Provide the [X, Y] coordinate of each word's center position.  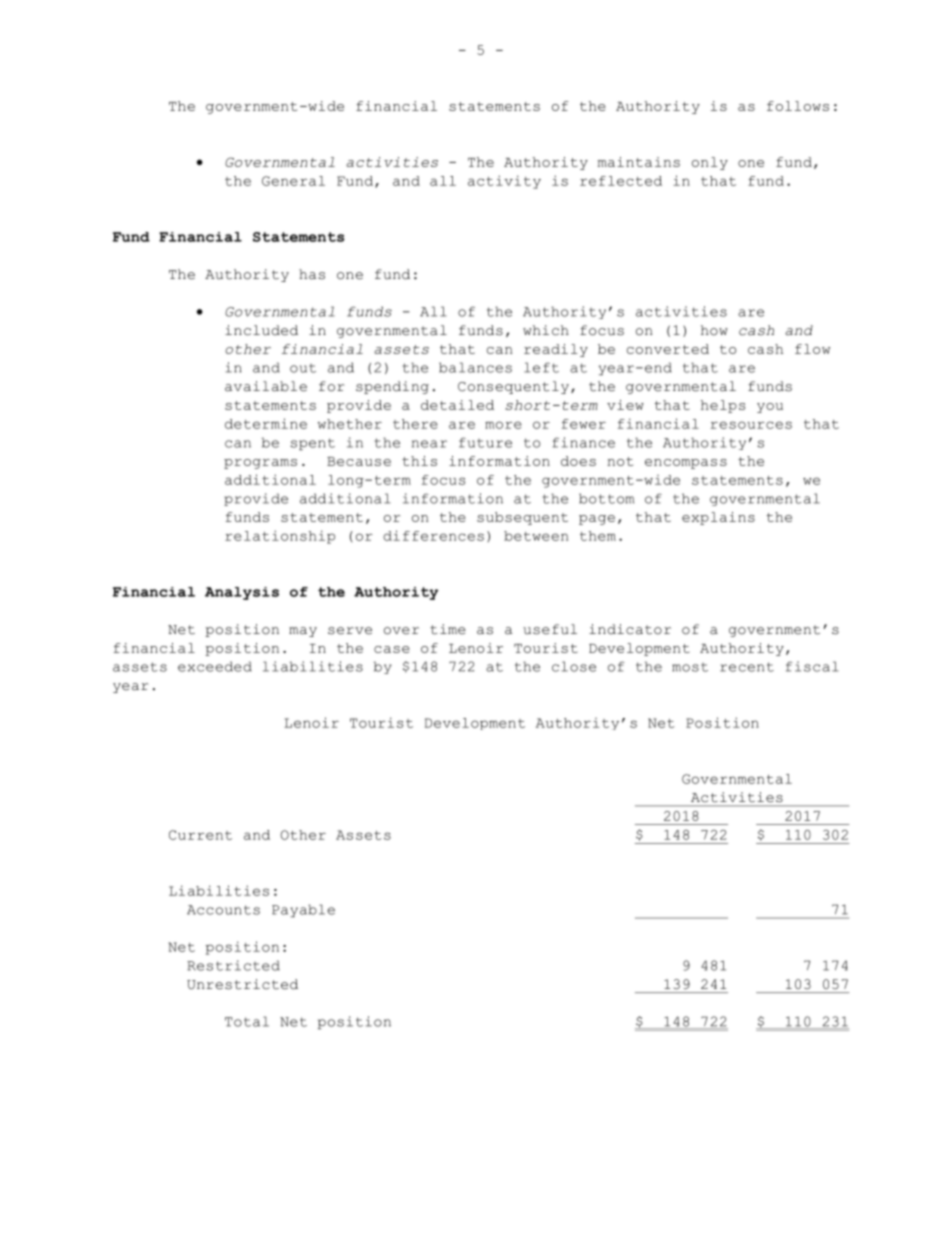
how [714, 330]
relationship [280, 537]
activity [504, 182]
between [536, 536]
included [261, 330]
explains [718, 518]
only [710, 163]
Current [200, 835]
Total [247, 1021]
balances [475, 367]
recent [747, 667]
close [574, 666]
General [293, 181]
